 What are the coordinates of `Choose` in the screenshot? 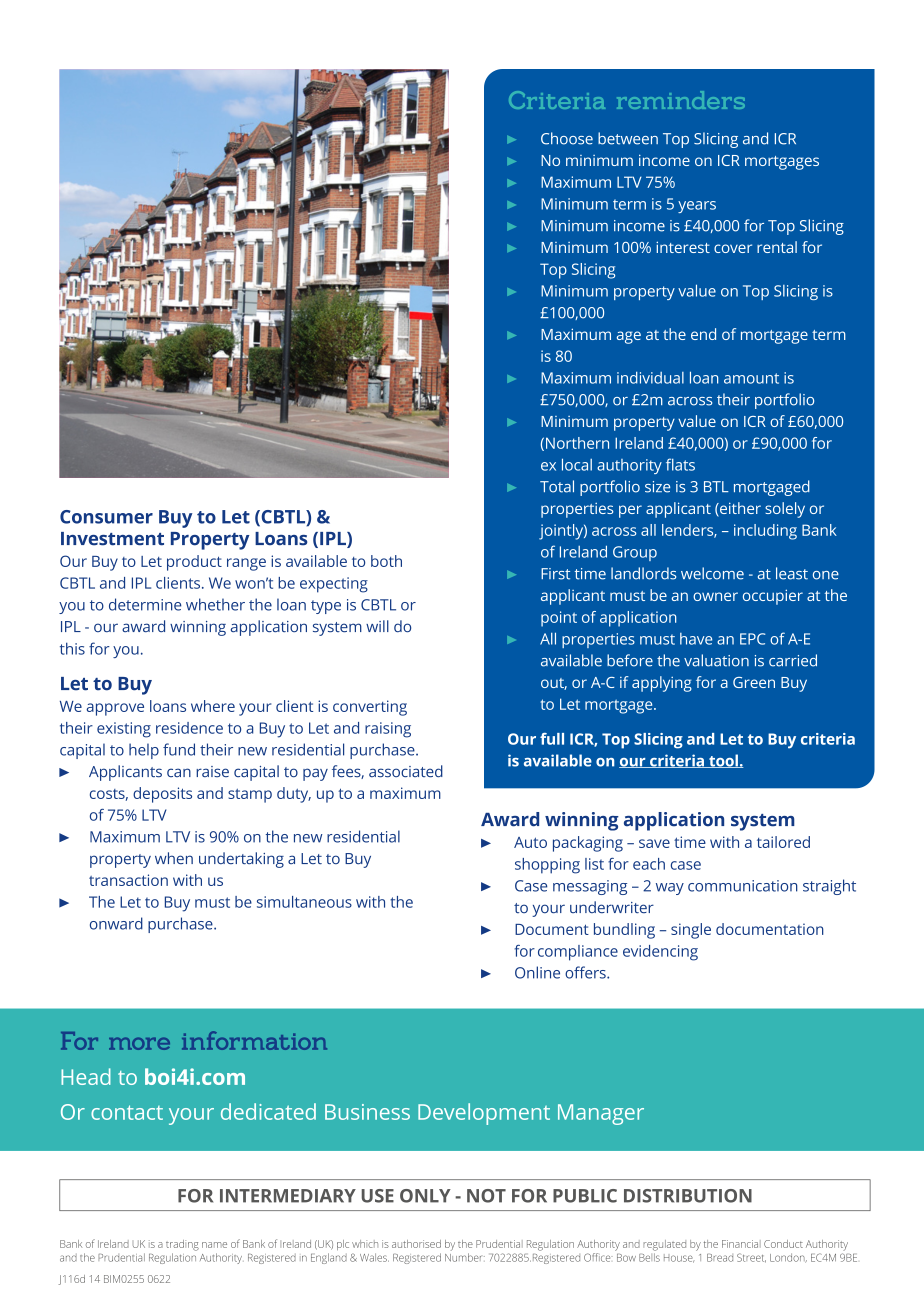 It's located at (567, 138).
